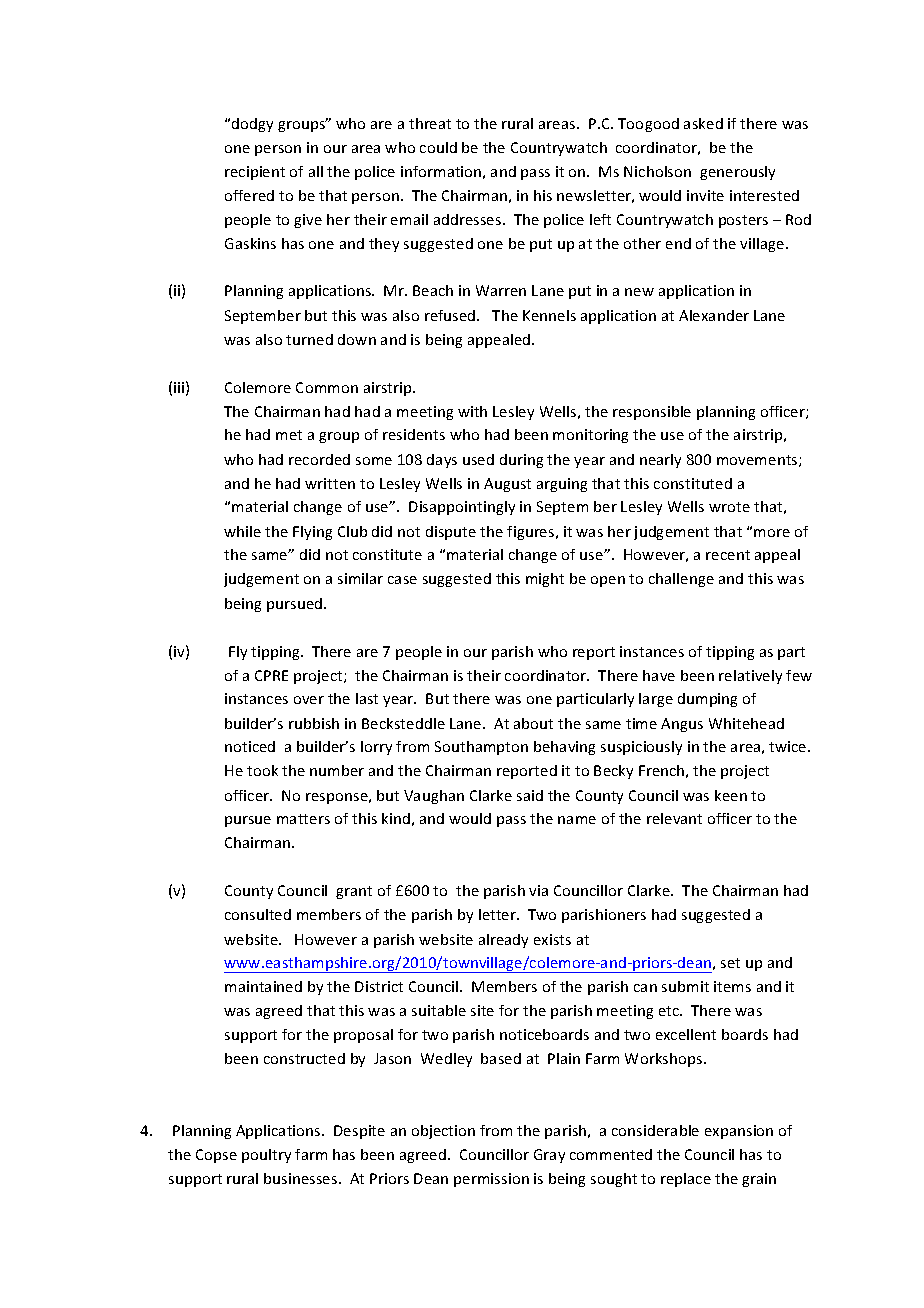 This image has height=1308, width=924. Describe the element at coordinates (255, 173) in the image. I see `recipient` at that location.
